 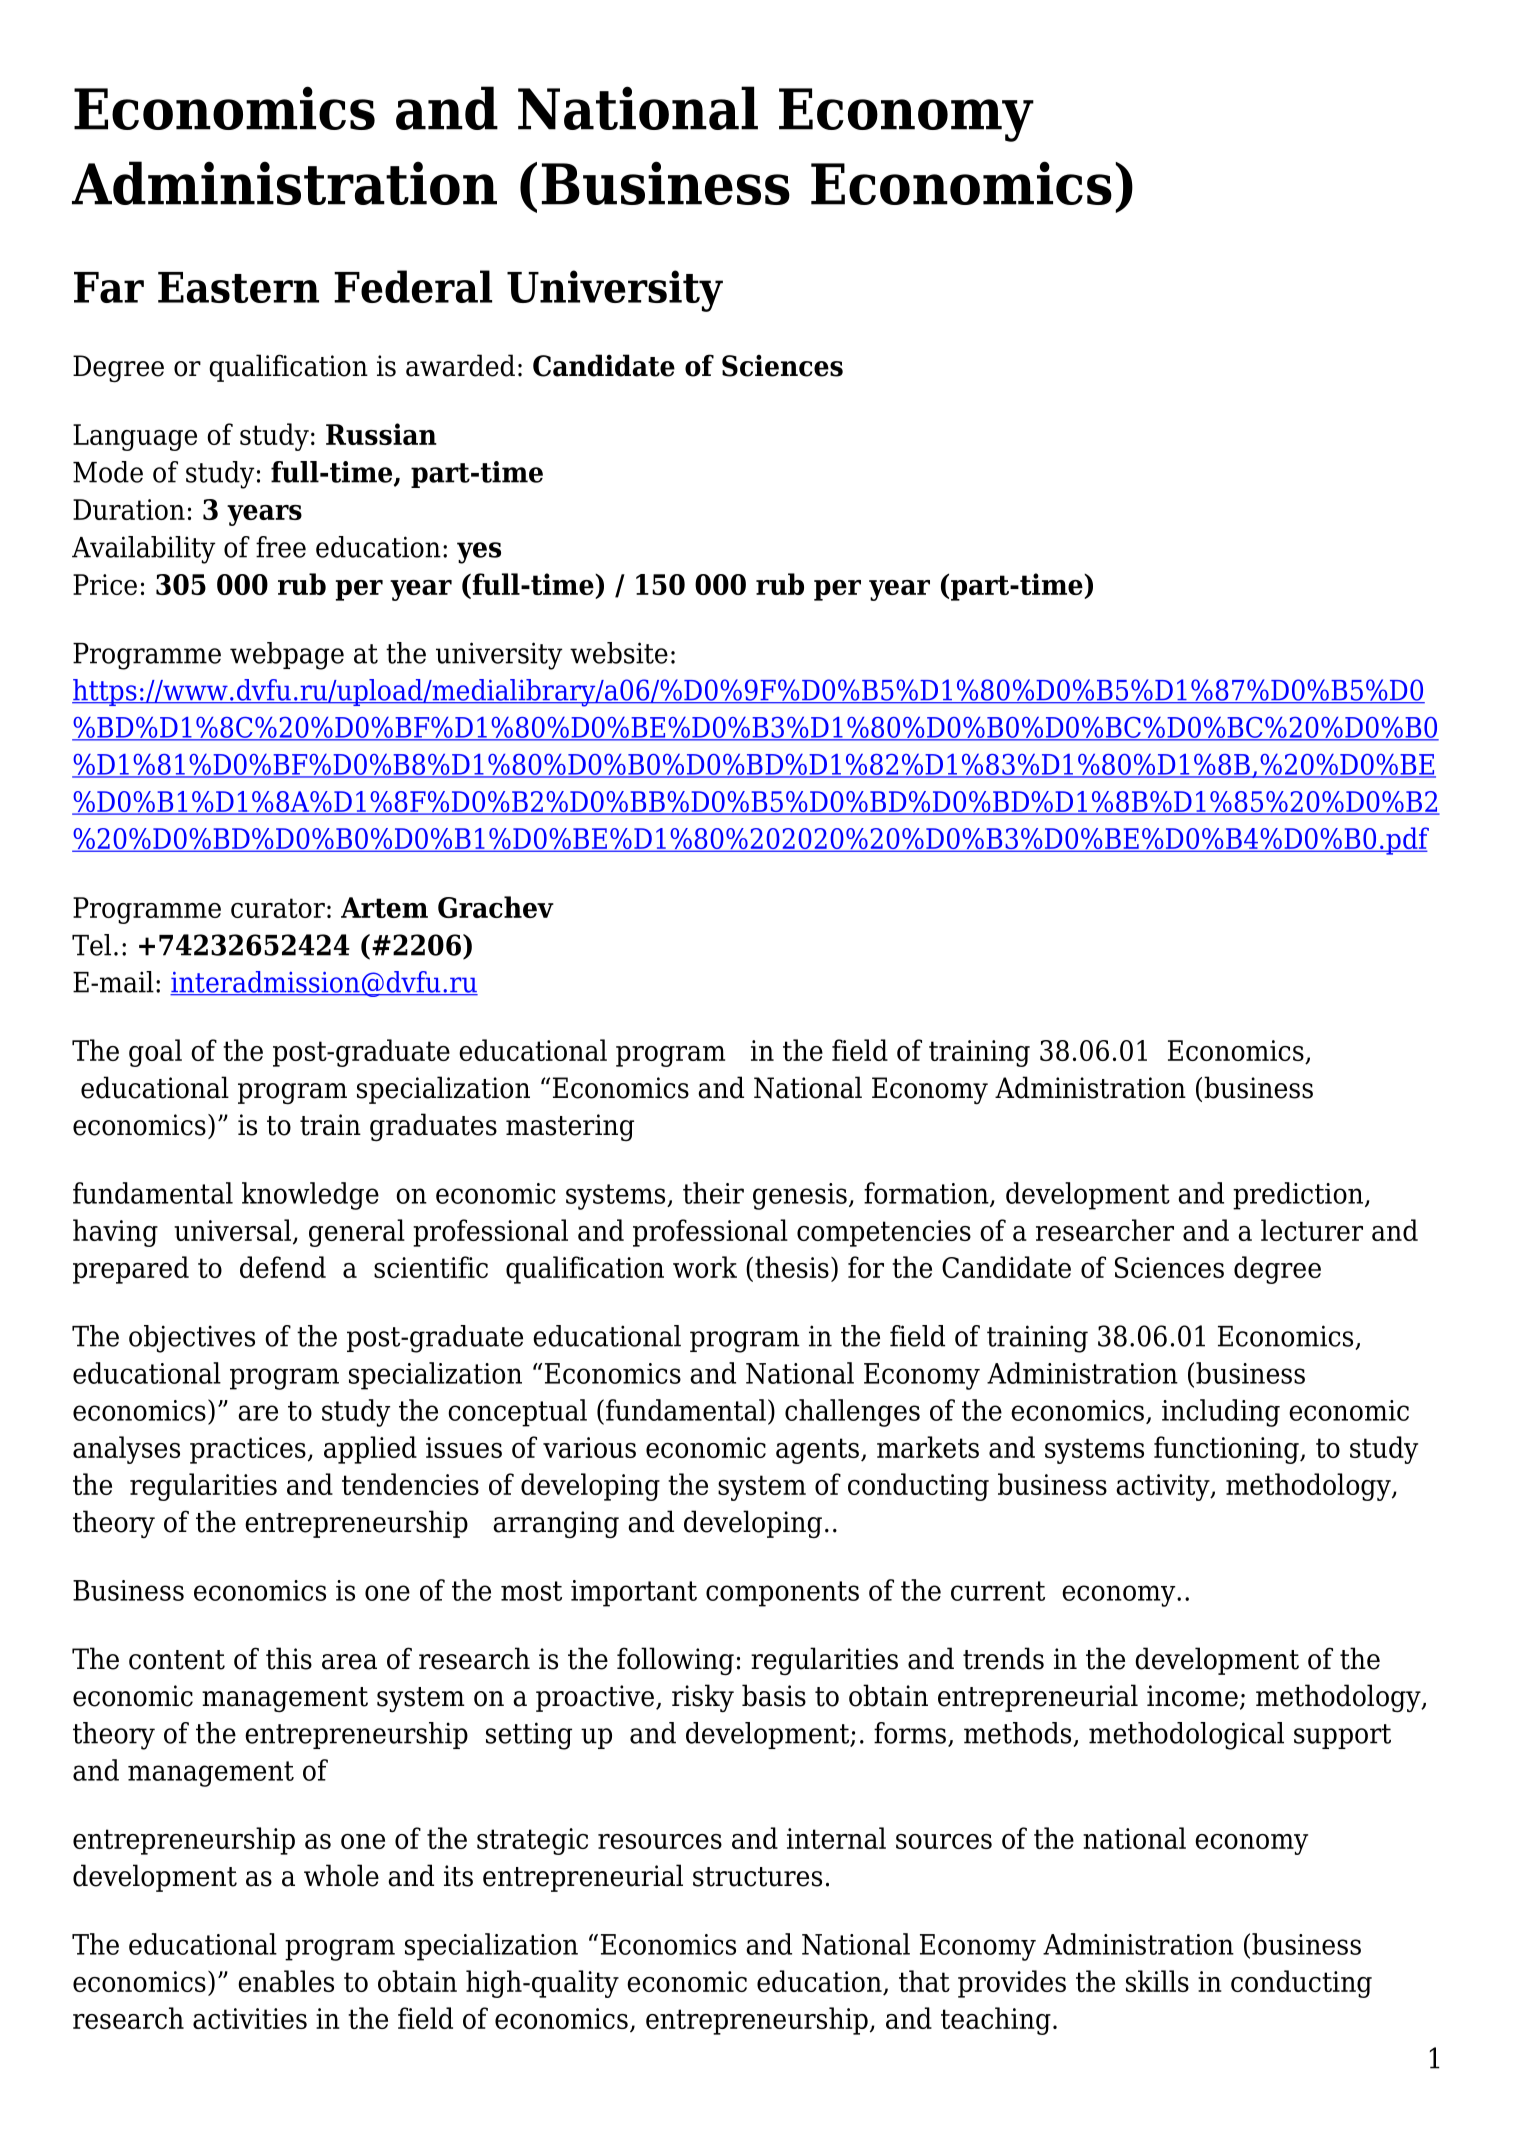 I want to click on agents, so click(x=817, y=1451).
